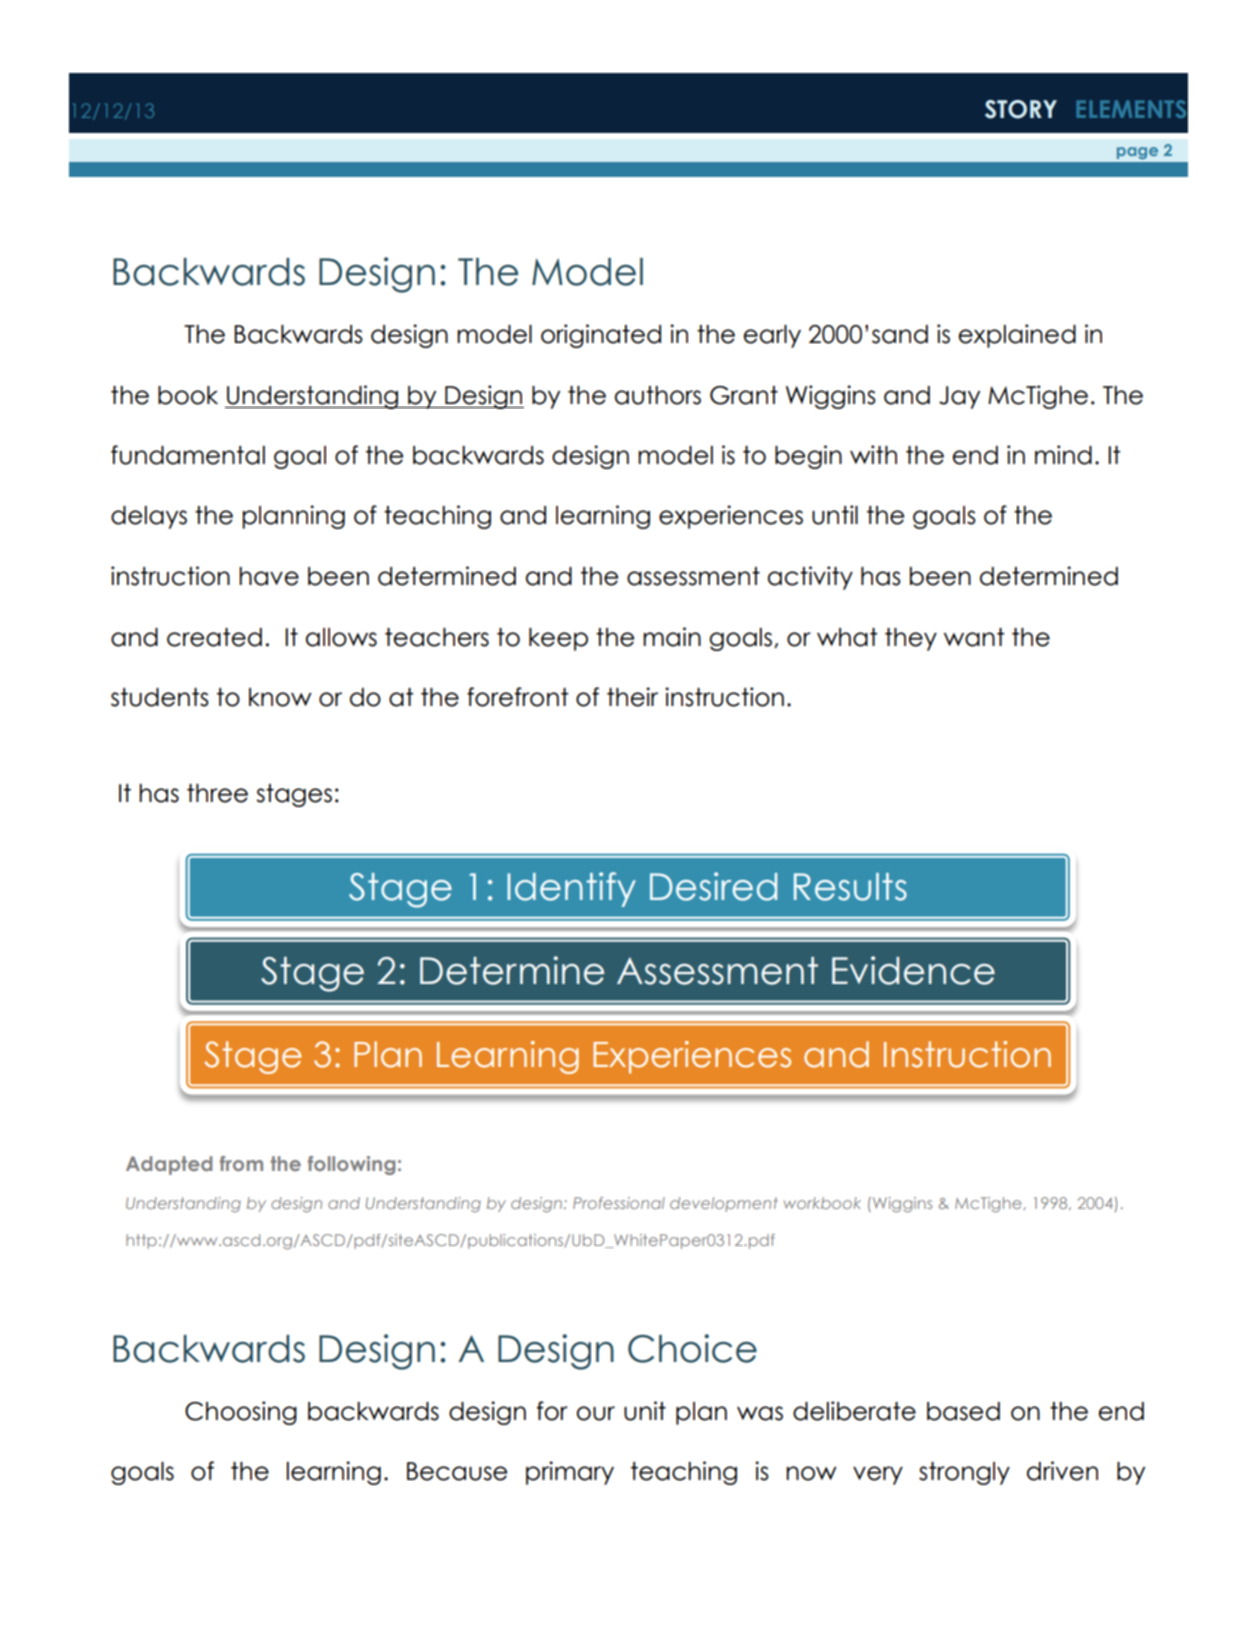  I want to click on STORY, so click(1021, 109).
